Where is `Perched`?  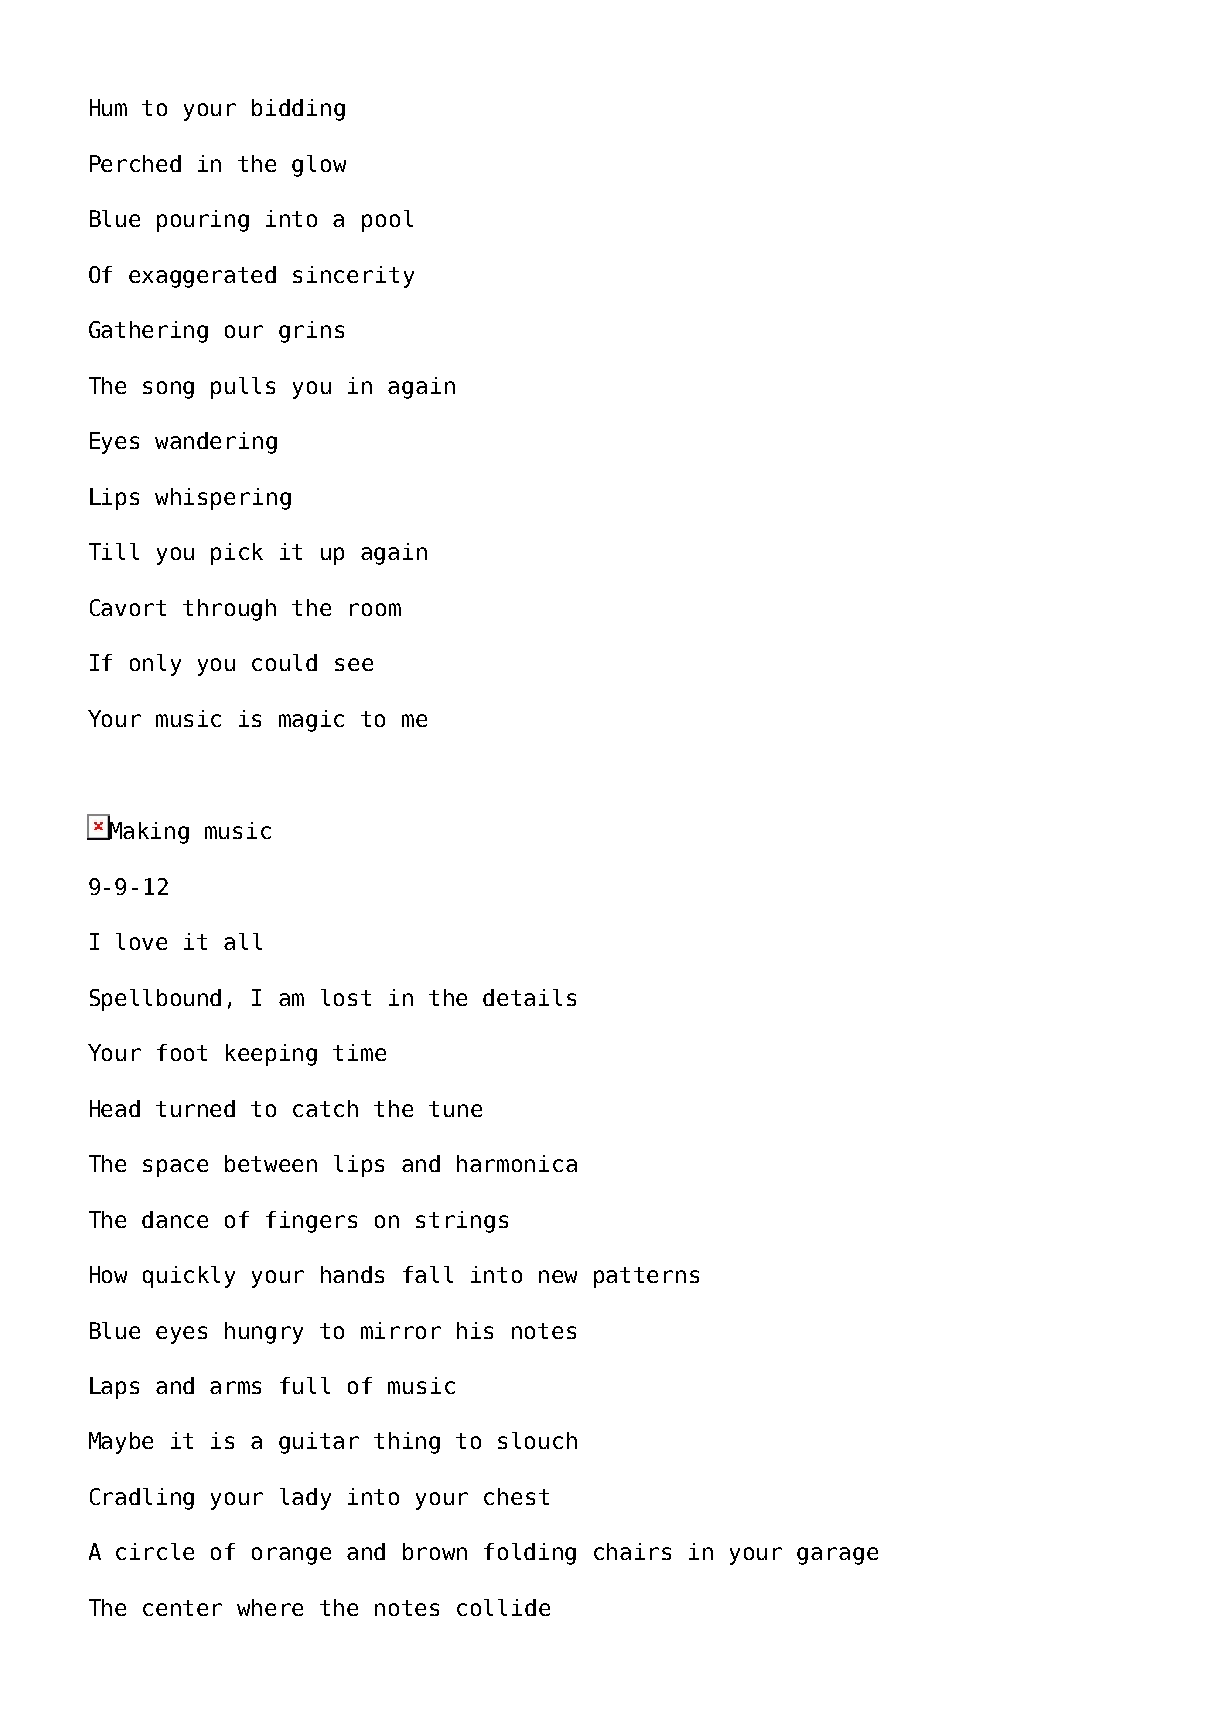
Perched is located at coordinates (135, 163).
